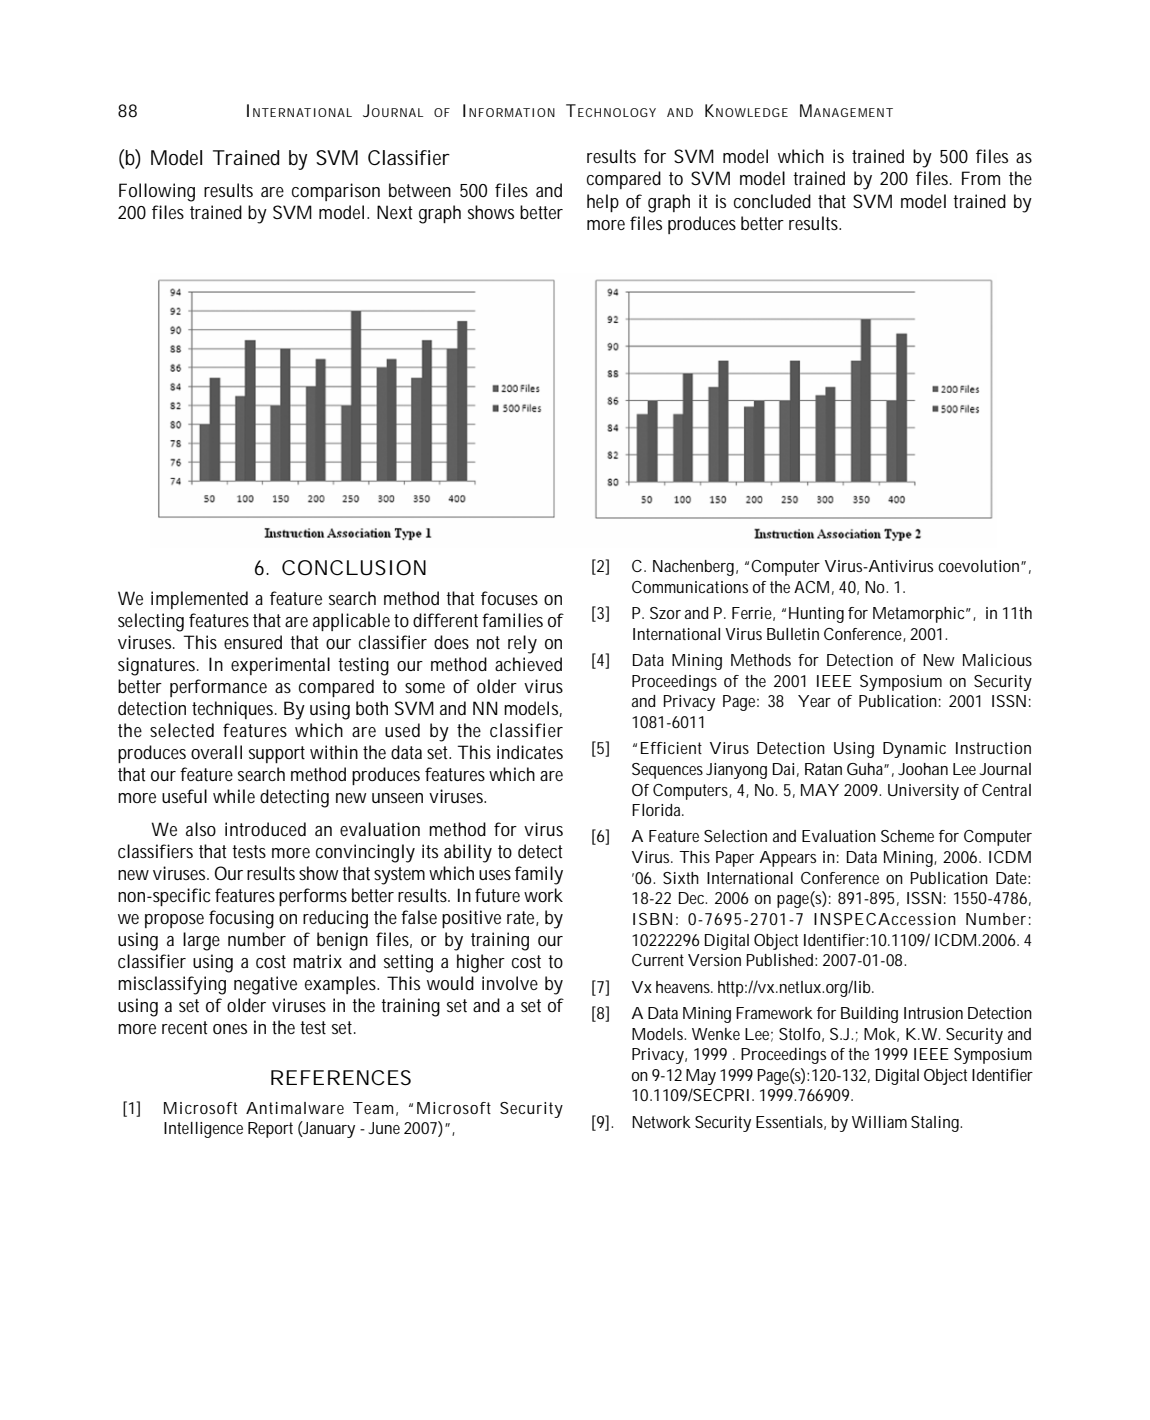 This document has width=1150, height=1420. I want to click on help, so click(603, 203).
